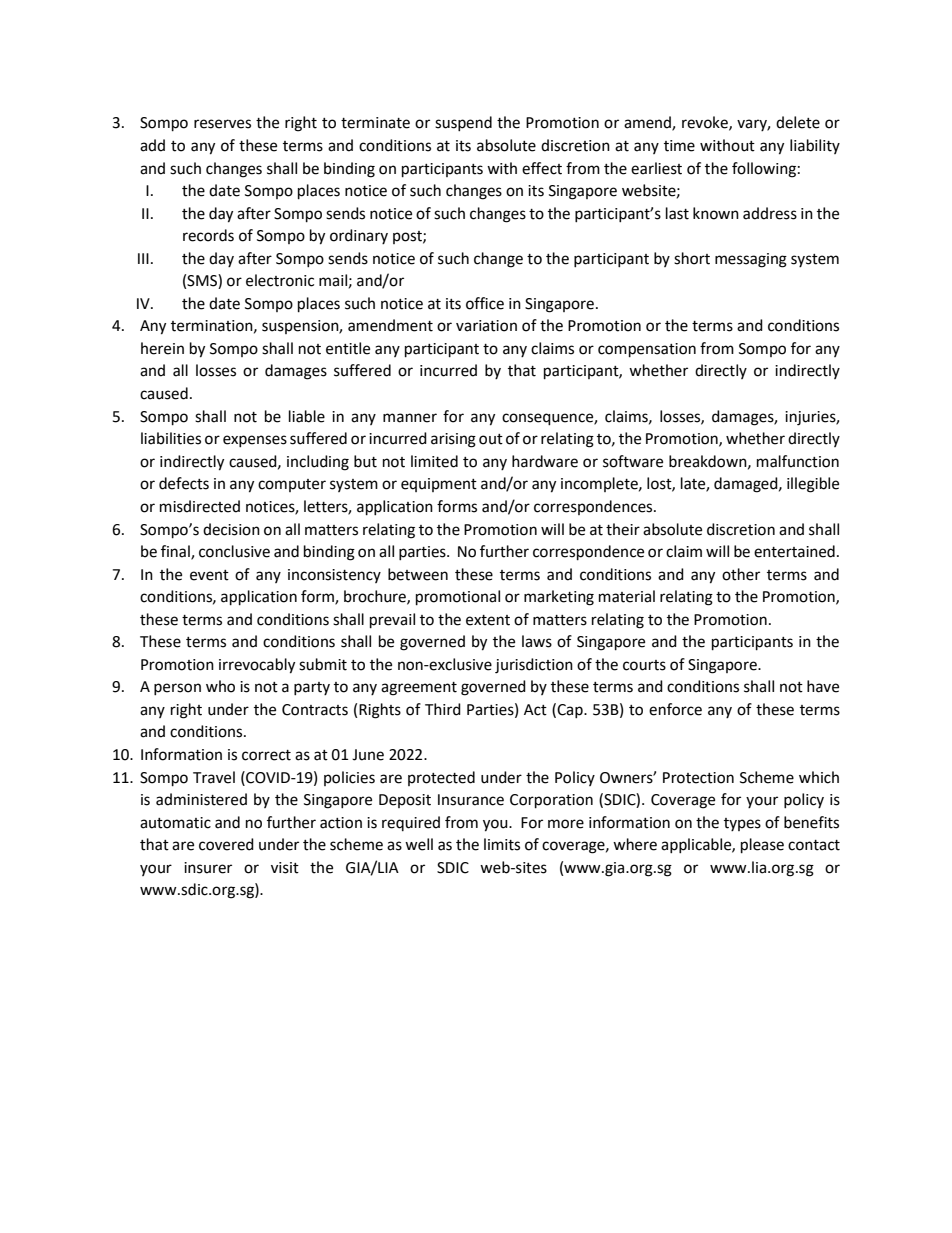 Image resolution: width=952 pixels, height=1233 pixels. What do you see at coordinates (222, 124) in the image?
I see `reserves` at bounding box center [222, 124].
